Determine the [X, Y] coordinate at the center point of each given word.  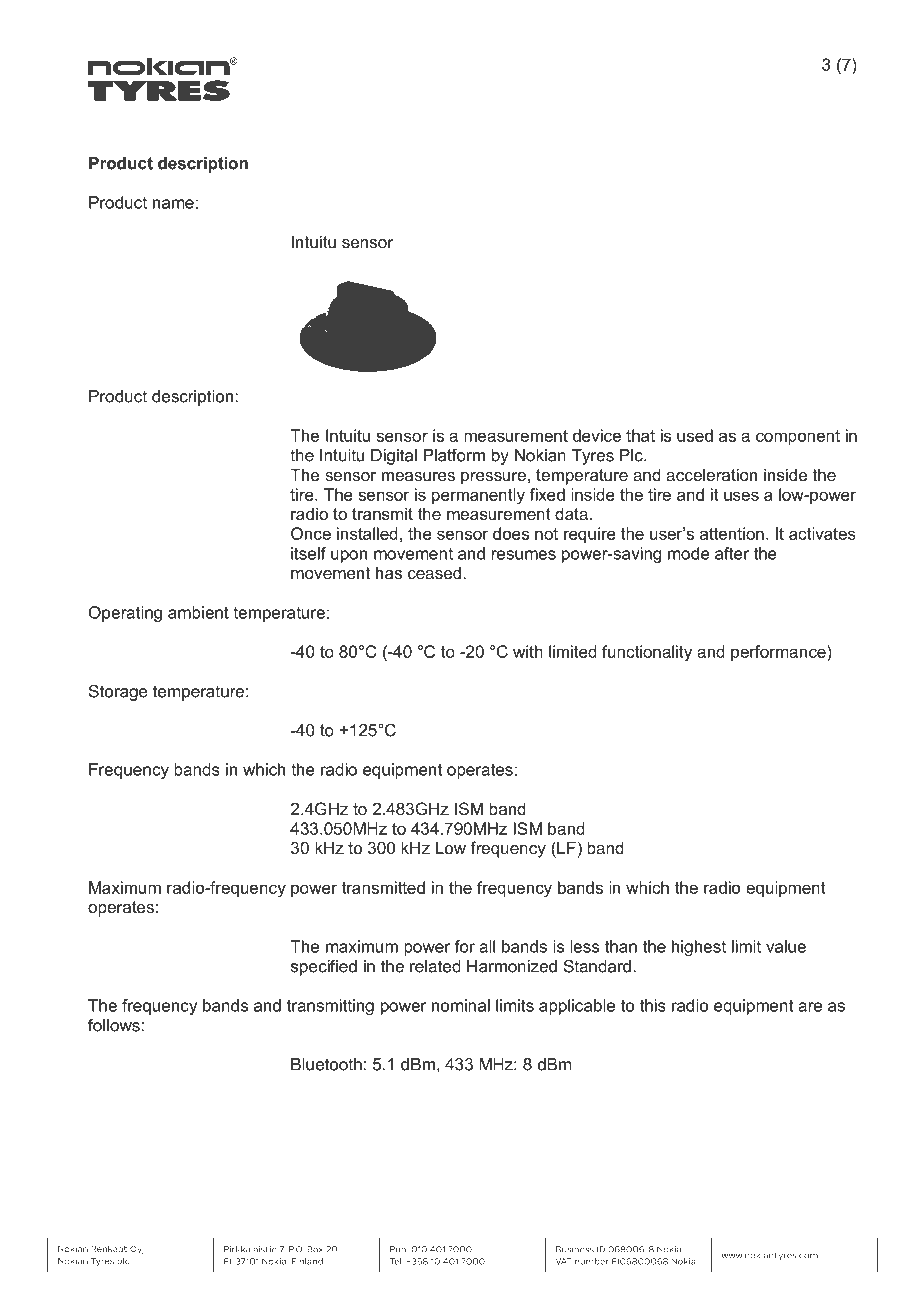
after [732, 553]
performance [779, 653]
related [435, 966]
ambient [198, 612]
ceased [434, 572]
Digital [394, 457]
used [695, 435]
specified [324, 968]
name [173, 204]
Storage [118, 692]
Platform [454, 455]
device [597, 435]
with [528, 651]
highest [699, 948]
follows [114, 1025]
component [798, 437]
